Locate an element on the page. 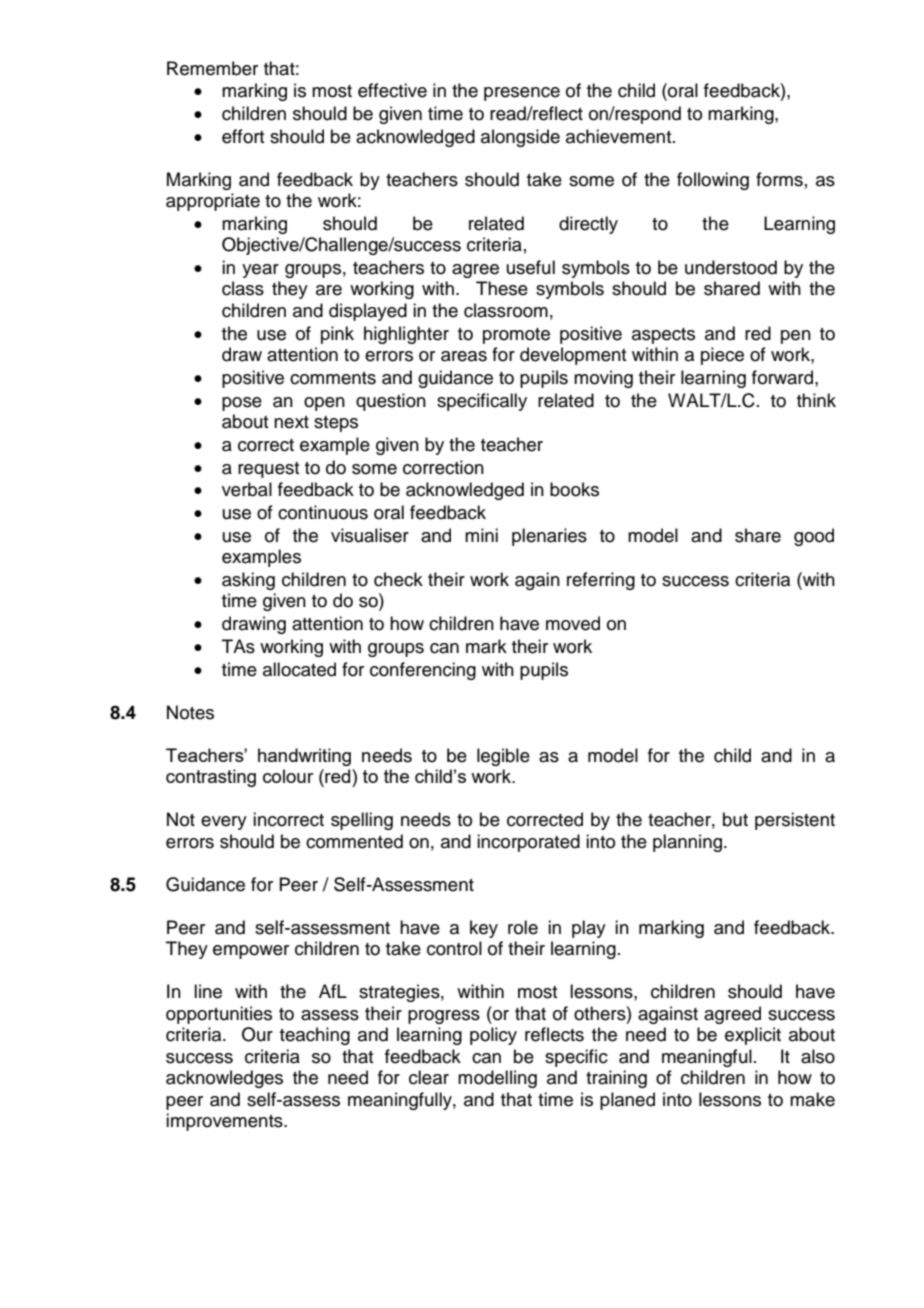 The height and width of the document is (1308, 924). piece is located at coordinates (722, 356).
